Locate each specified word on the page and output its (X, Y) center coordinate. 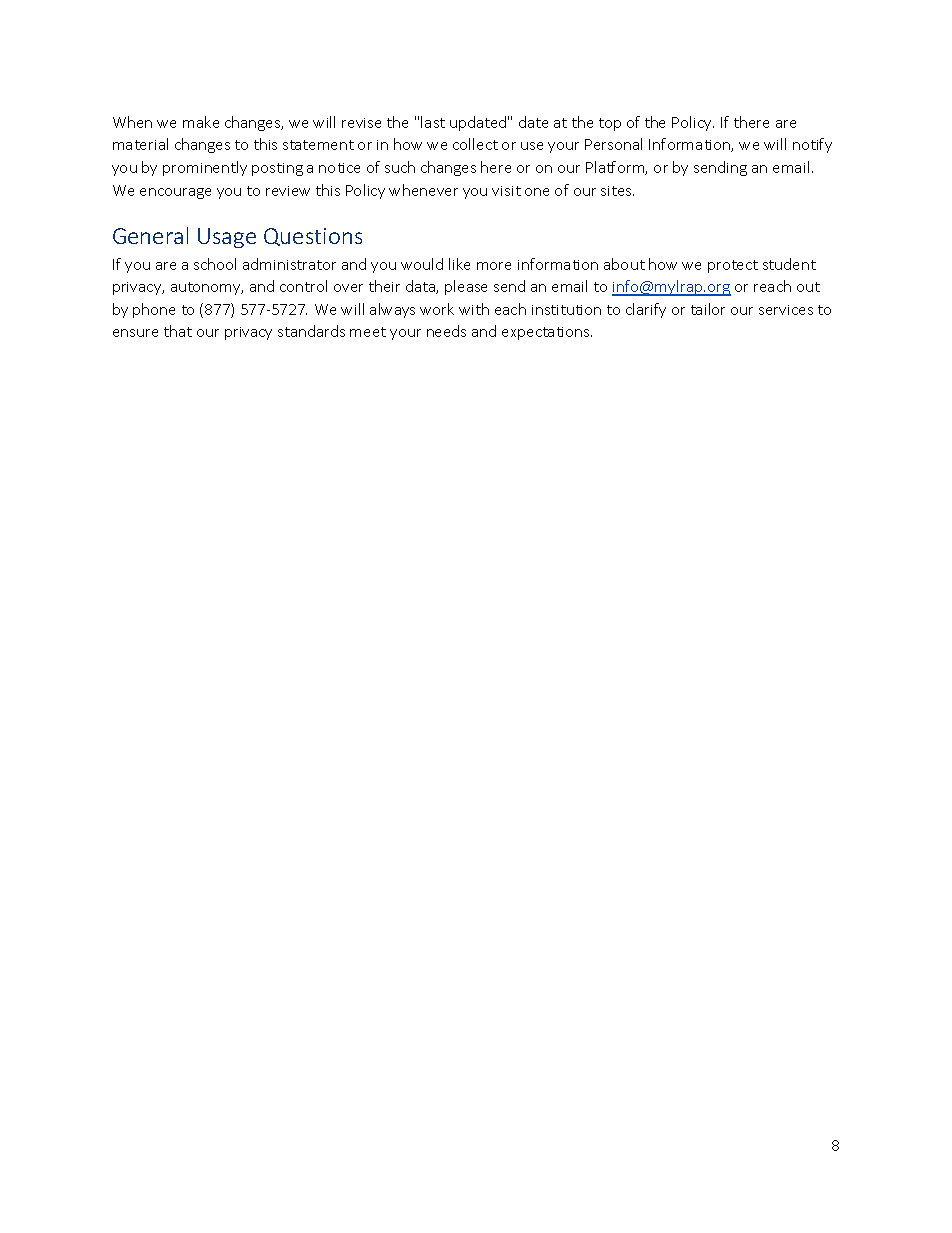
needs (446, 331)
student (789, 264)
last (433, 122)
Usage (227, 238)
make (201, 122)
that (178, 331)
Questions (313, 237)
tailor (708, 309)
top (610, 124)
